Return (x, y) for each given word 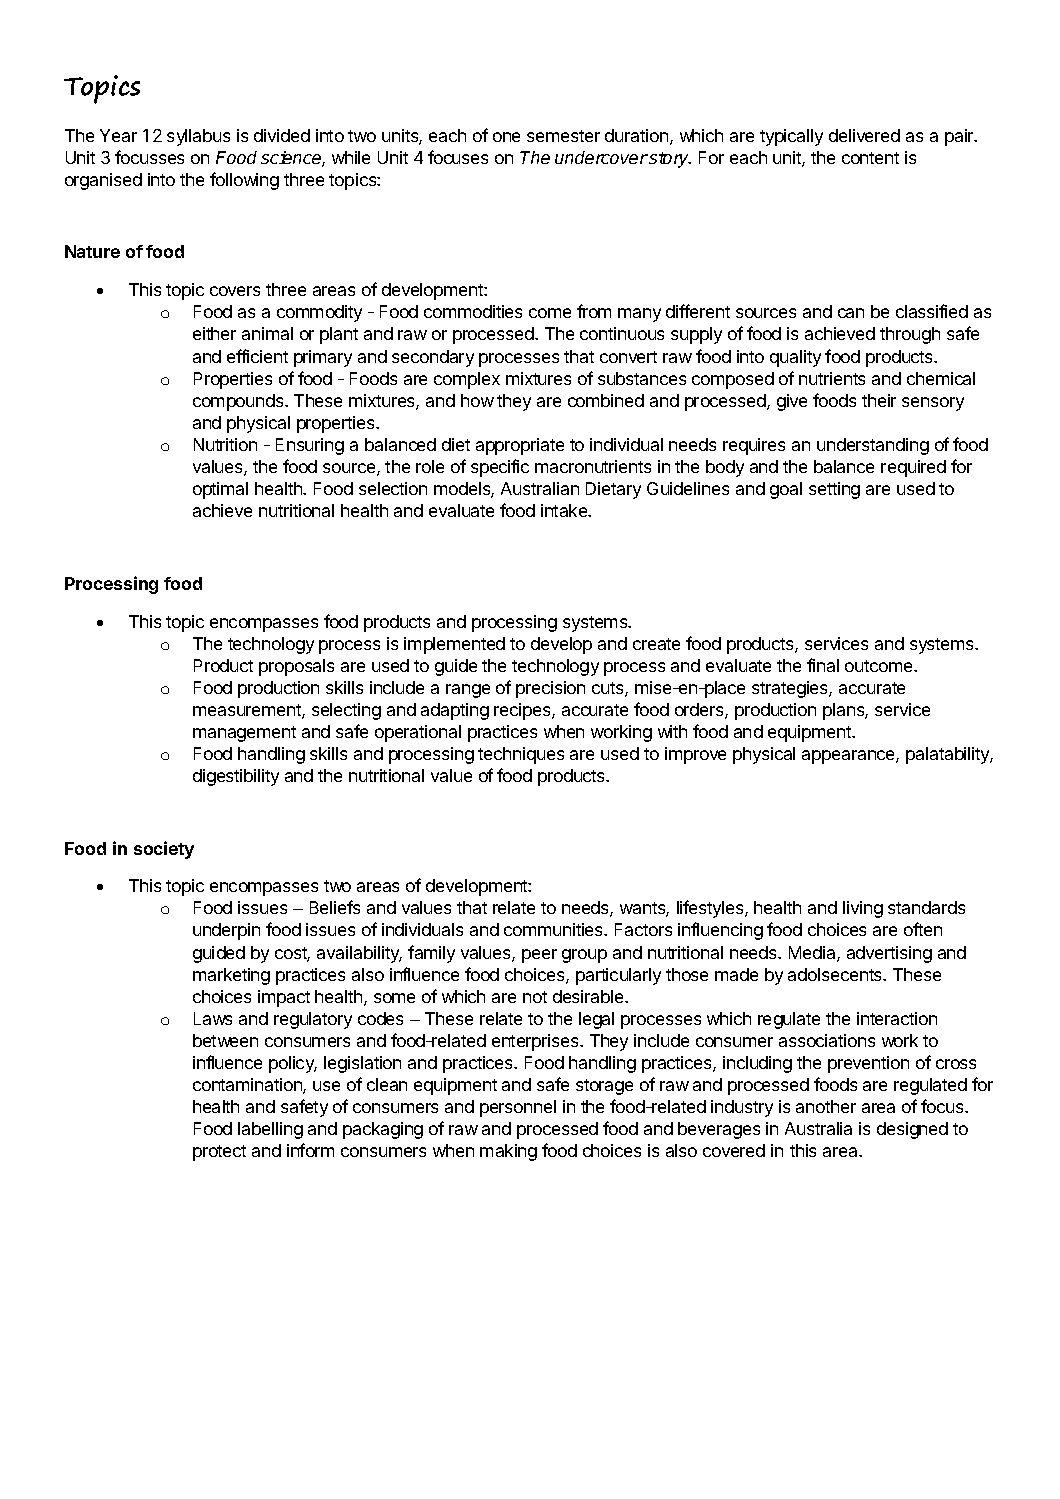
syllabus (198, 137)
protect (219, 1153)
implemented (454, 645)
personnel (518, 1108)
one (506, 137)
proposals (296, 667)
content (870, 158)
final (823, 665)
